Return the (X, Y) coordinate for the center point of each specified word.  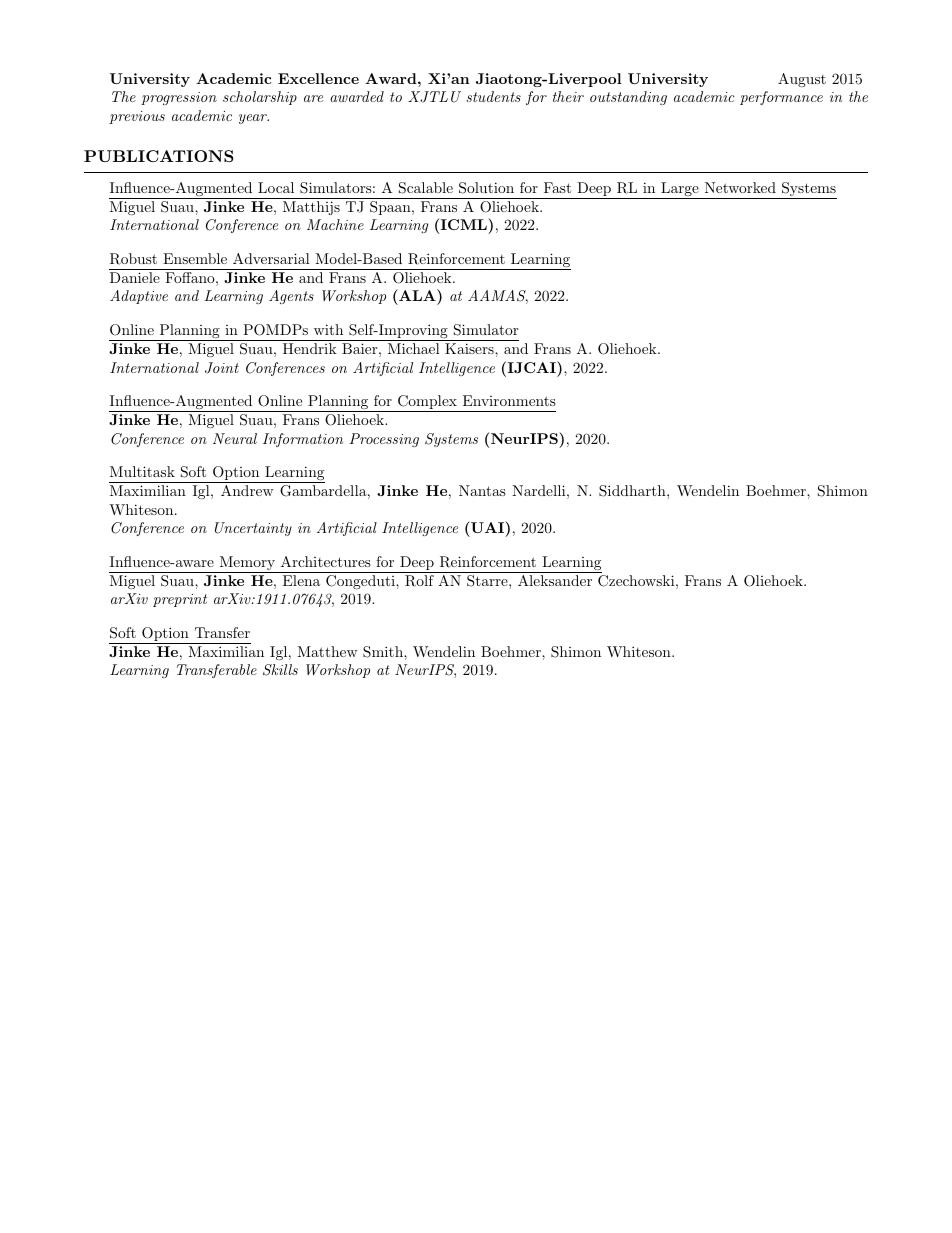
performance (781, 98)
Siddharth (633, 491)
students (493, 96)
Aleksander (555, 580)
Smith (384, 652)
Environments (509, 400)
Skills (280, 670)
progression (179, 98)
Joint (222, 368)
